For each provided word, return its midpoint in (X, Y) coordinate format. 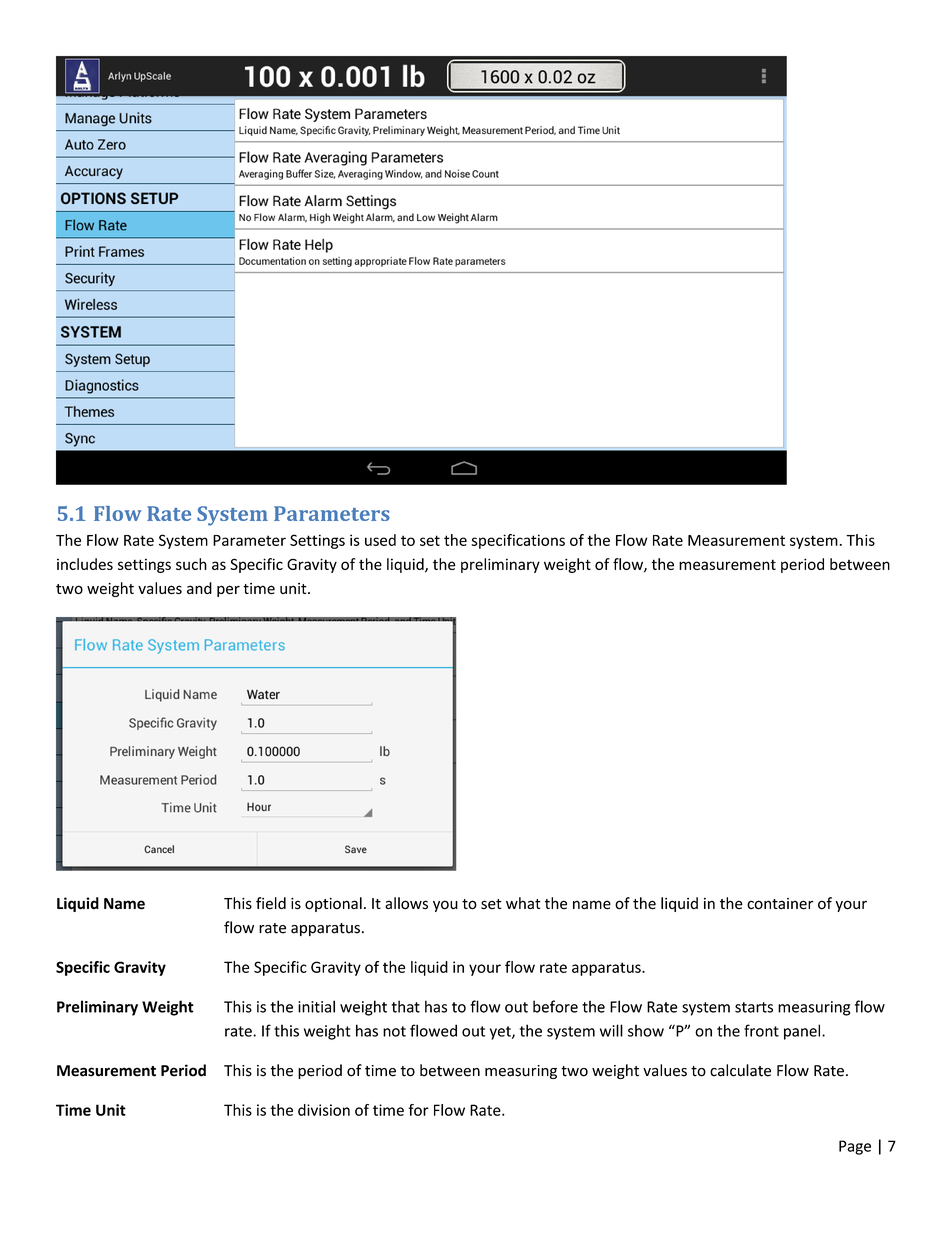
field (271, 903)
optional (333, 904)
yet (501, 1033)
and (199, 588)
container (780, 904)
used (380, 540)
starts (754, 1007)
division (324, 1110)
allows (406, 903)
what (523, 903)
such (191, 564)
